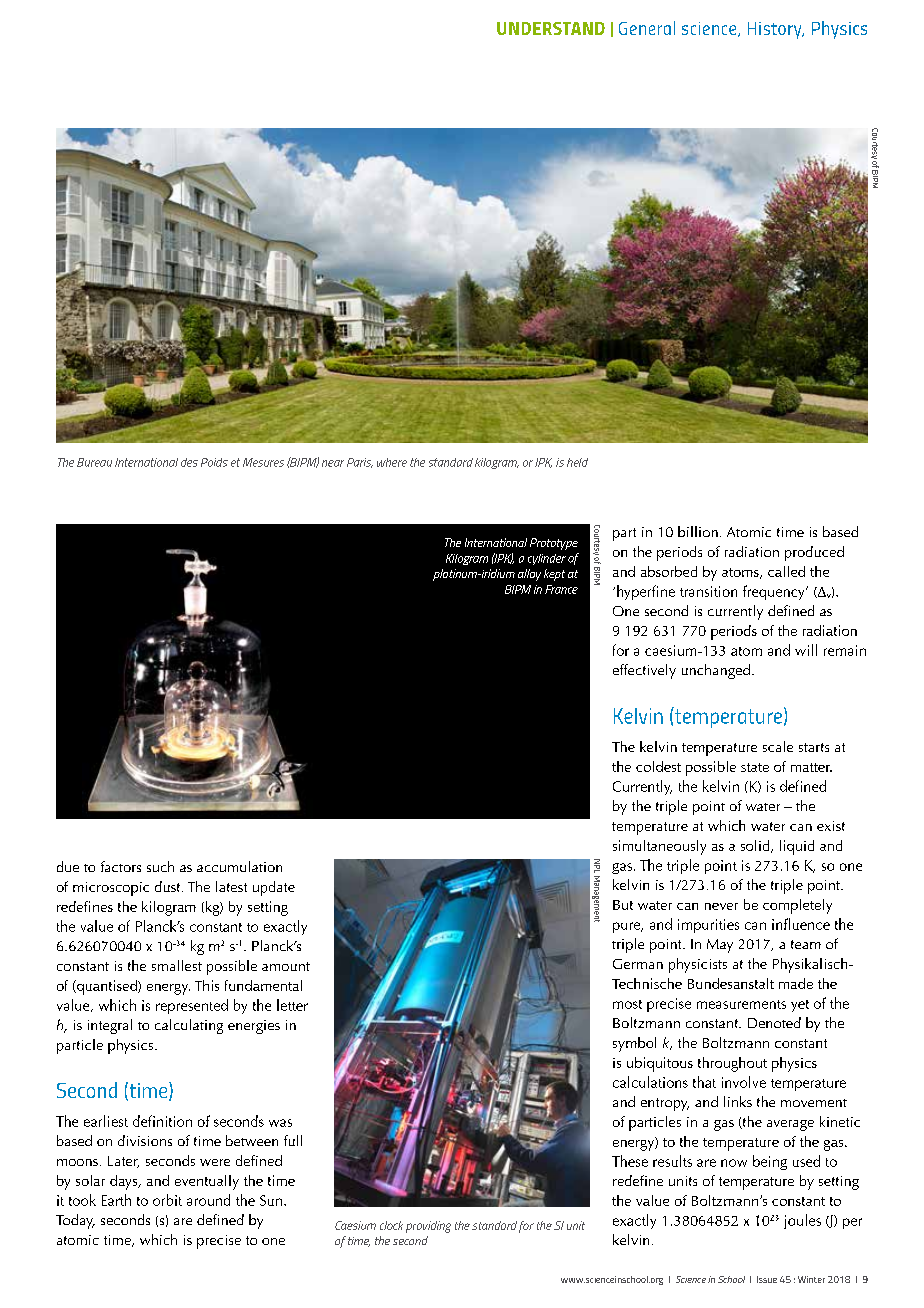 This document has width=924, height=1308. What do you see at coordinates (160, 866) in the document?
I see `such` at bounding box center [160, 866].
